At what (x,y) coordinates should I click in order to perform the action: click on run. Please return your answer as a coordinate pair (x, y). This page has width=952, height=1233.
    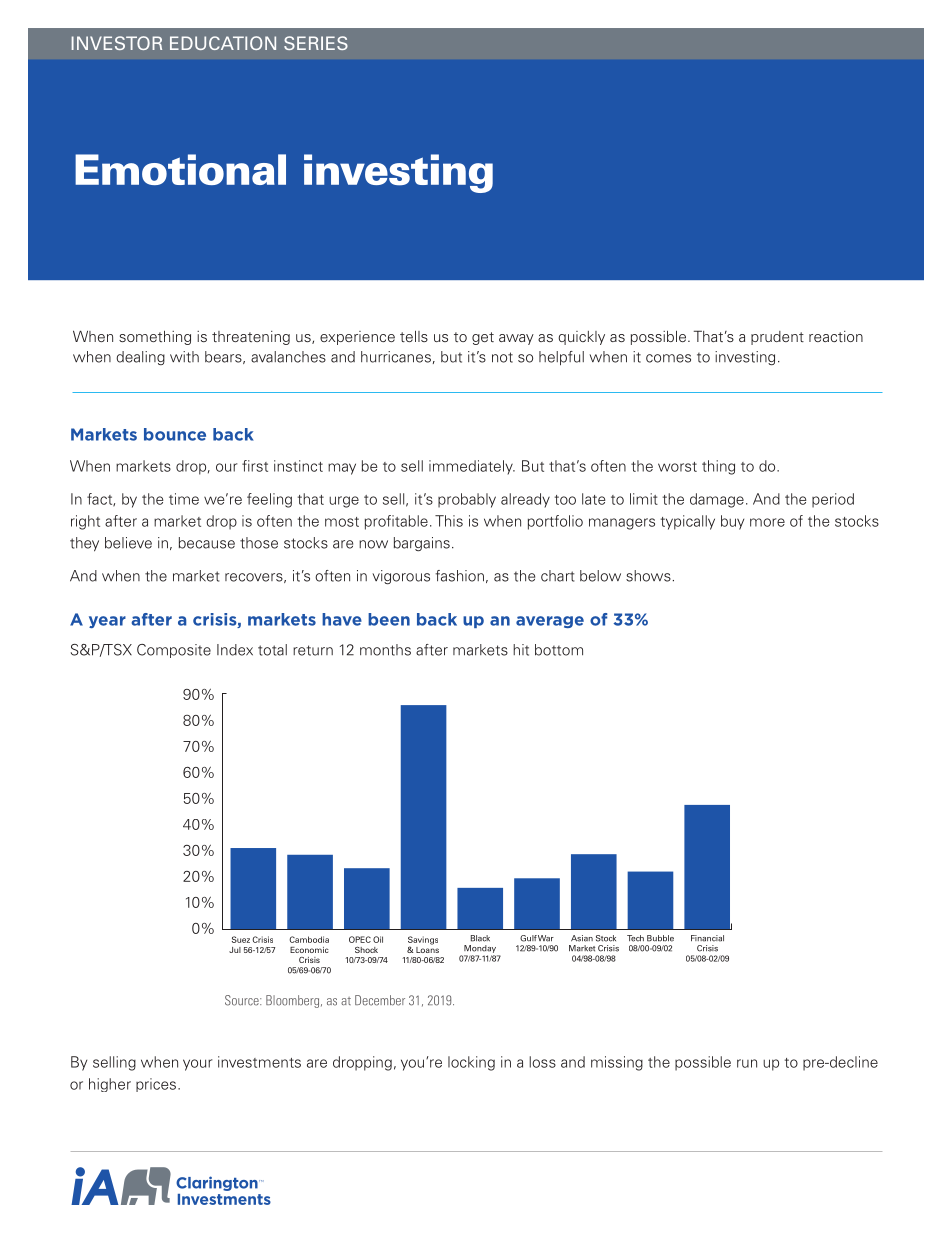
    Looking at the image, I should click on (747, 1063).
